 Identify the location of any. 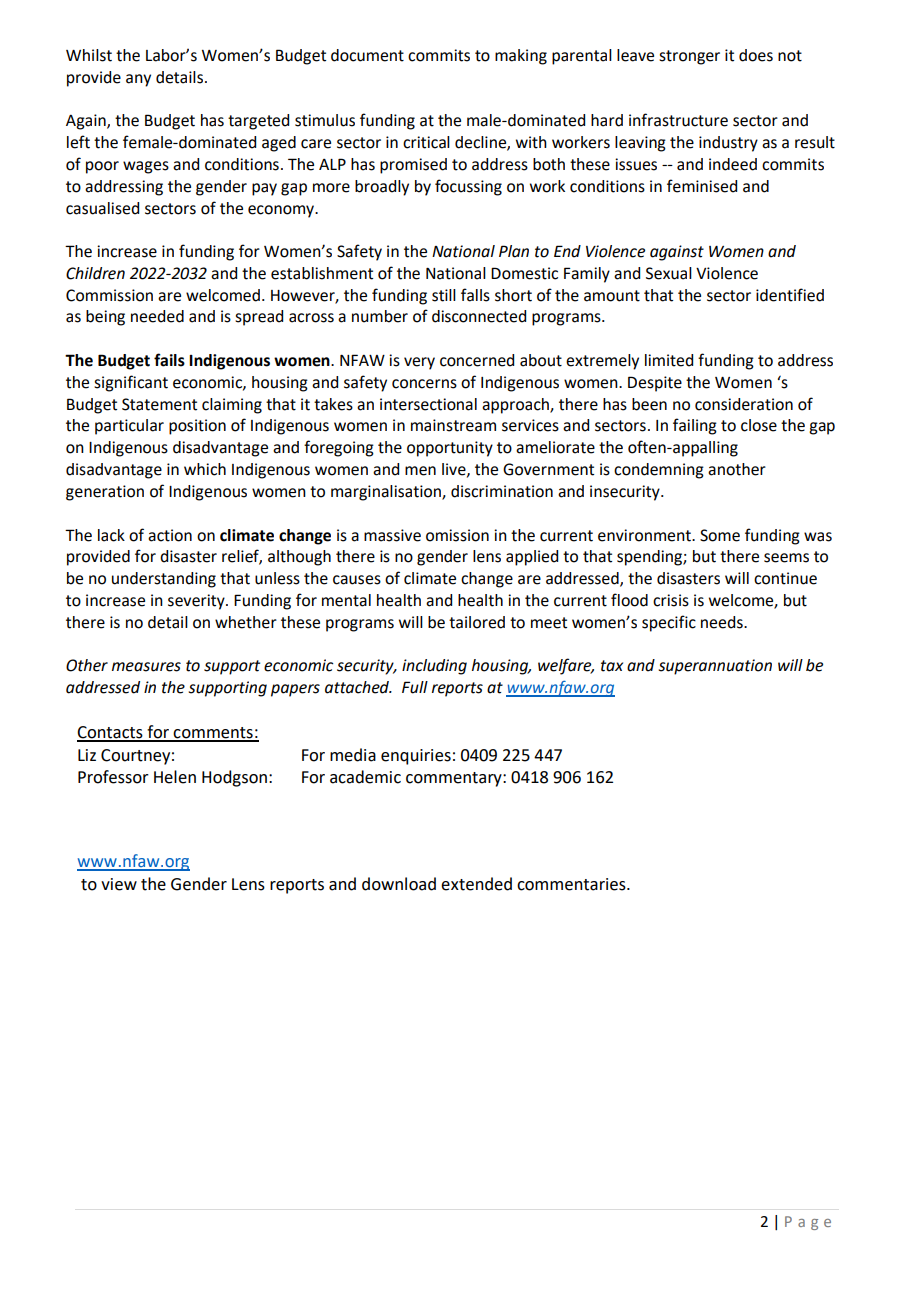
(138, 80).
